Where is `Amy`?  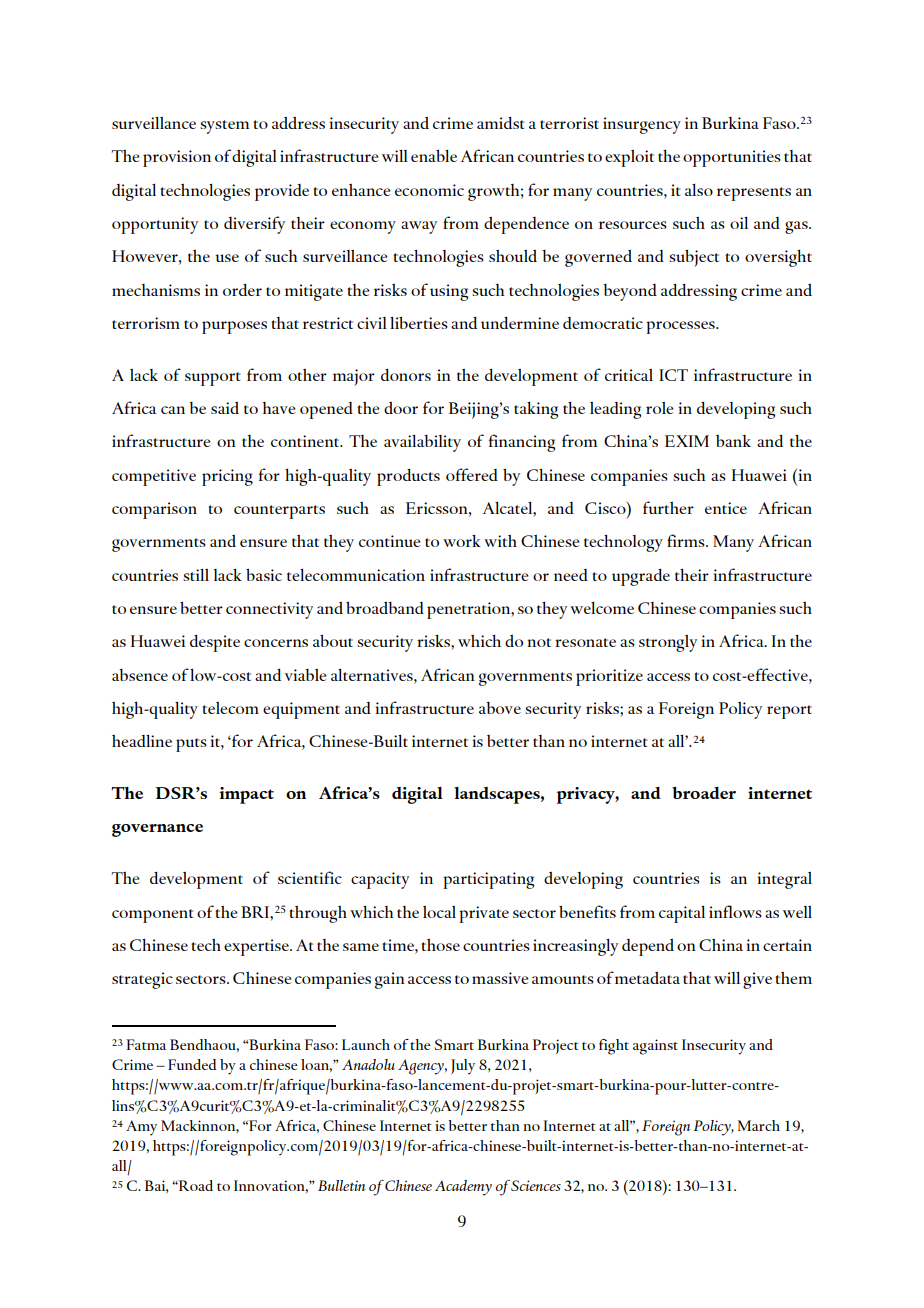
Amy is located at coordinates (141, 1128).
